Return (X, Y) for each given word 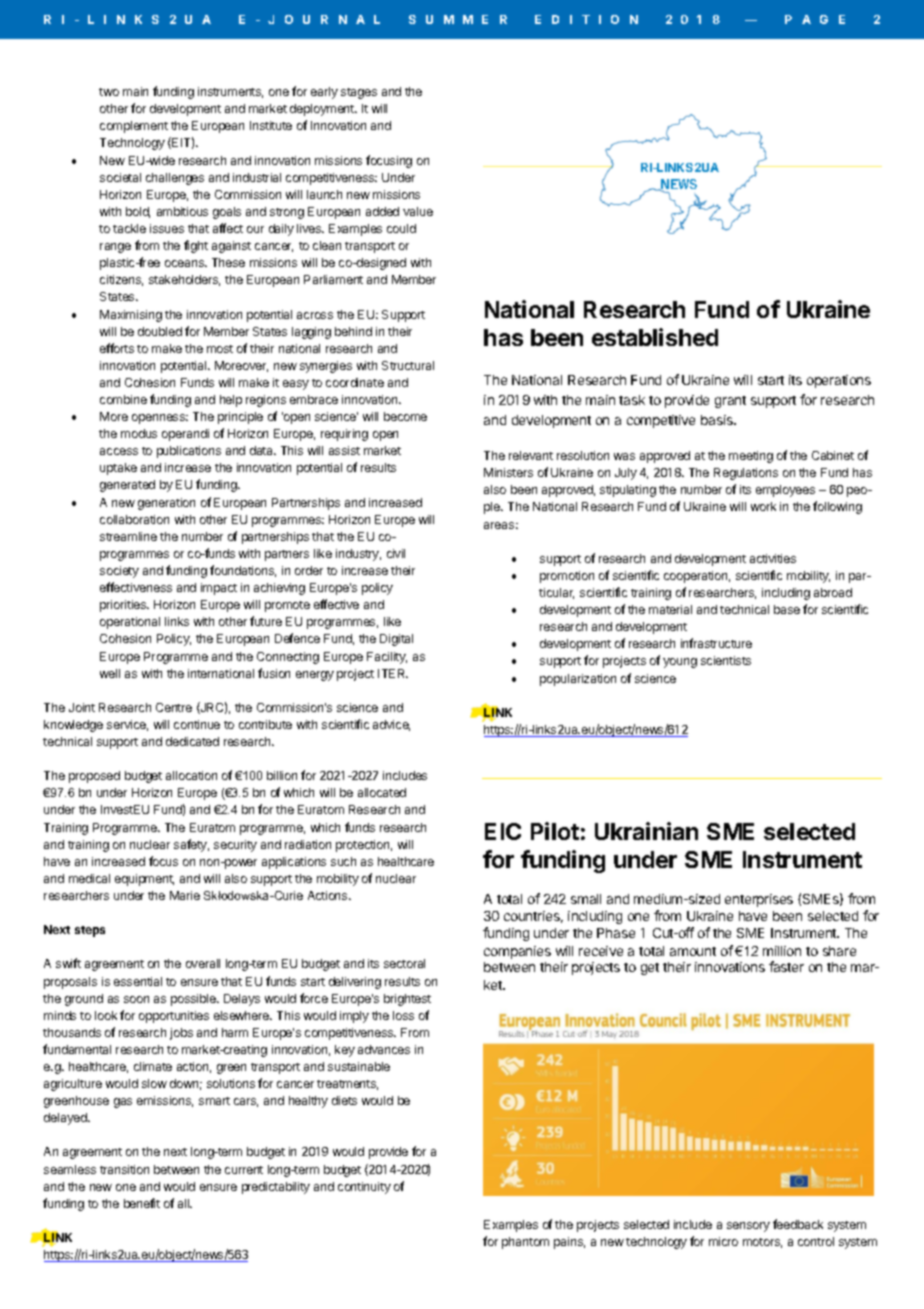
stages (359, 93)
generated (127, 486)
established (655, 337)
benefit (142, 1203)
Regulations (746, 474)
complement (134, 127)
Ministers (508, 472)
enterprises (759, 900)
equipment (144, 880)
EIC (503, 831)
